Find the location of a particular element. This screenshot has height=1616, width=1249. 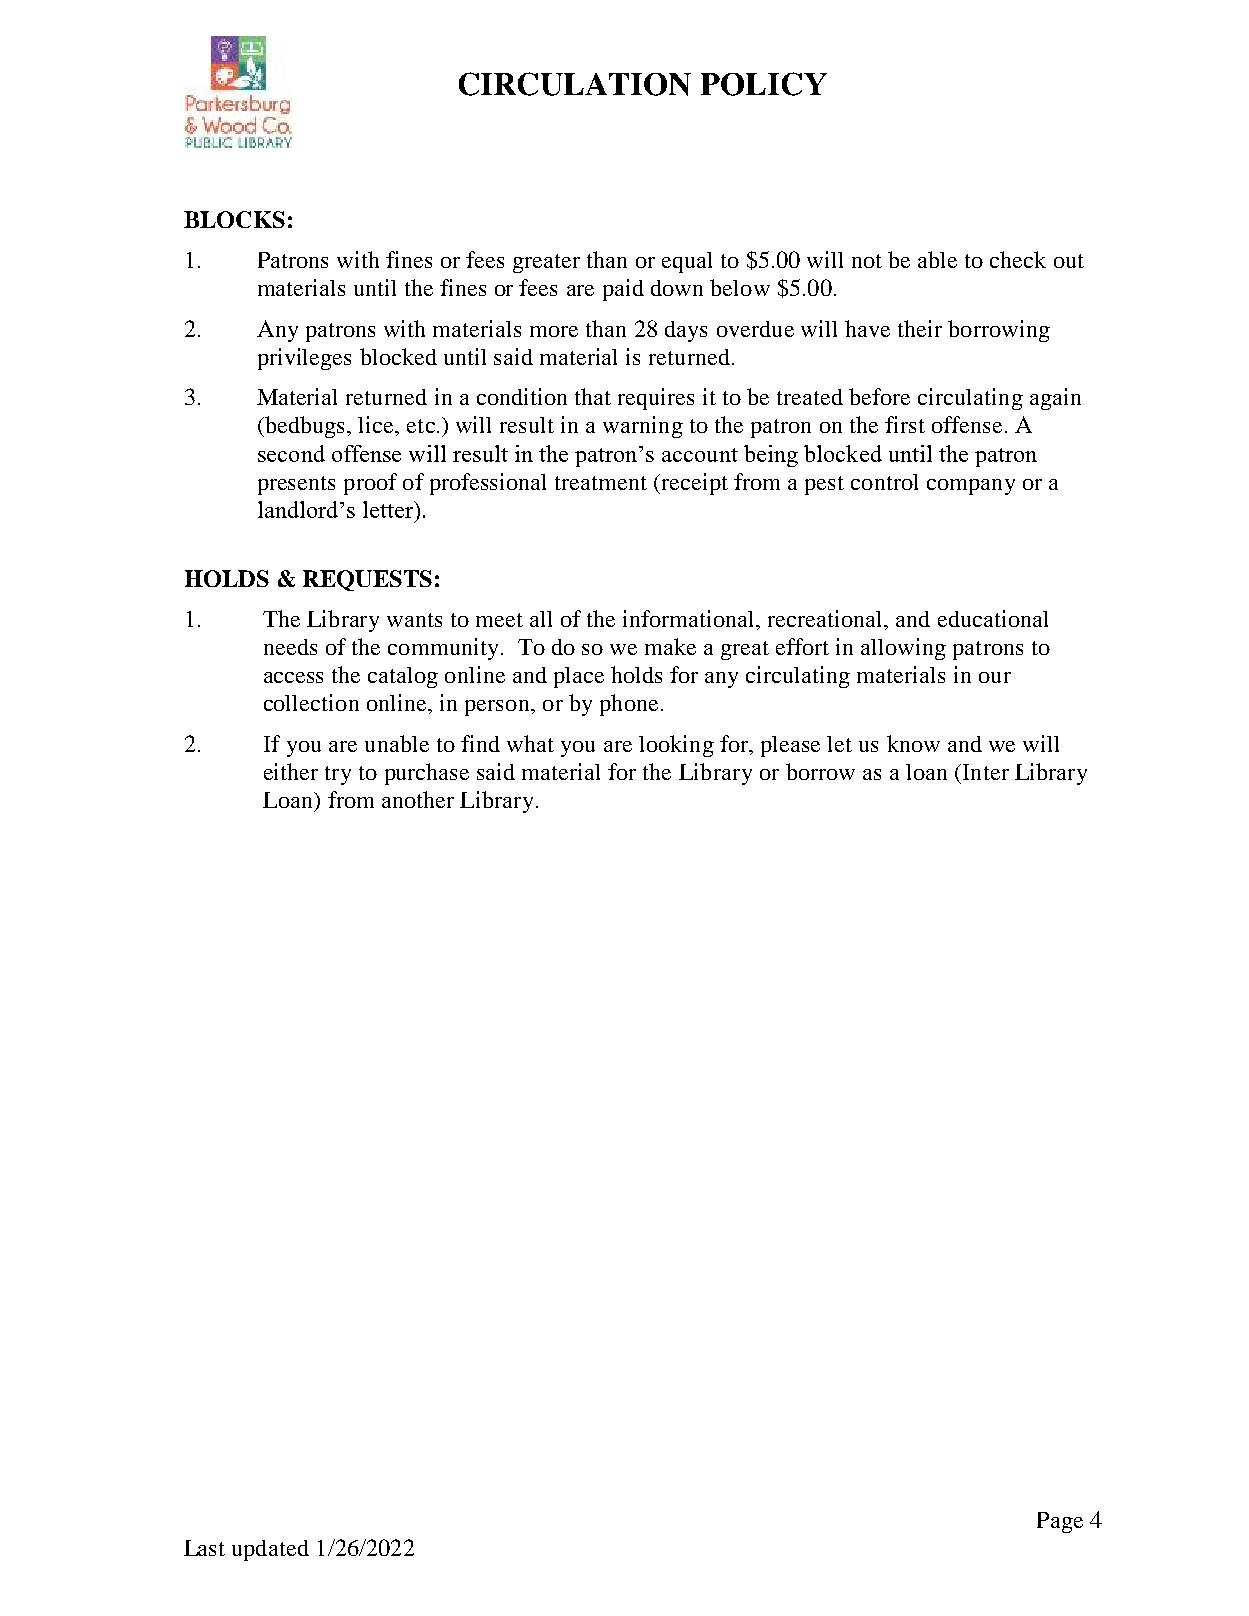

updated is located at coordinates (270, 1550).
